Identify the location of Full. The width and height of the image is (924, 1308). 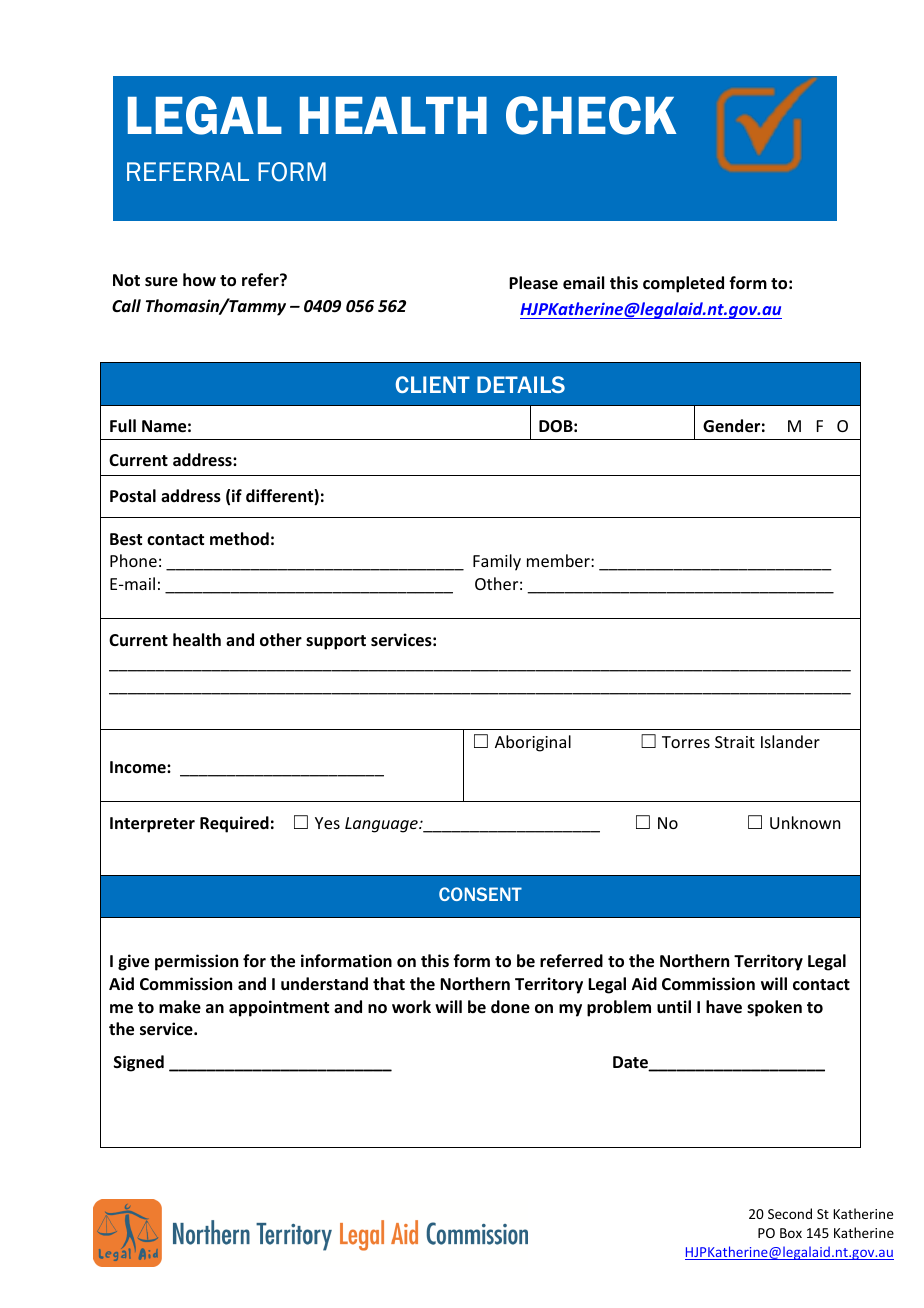
(123, 426).
